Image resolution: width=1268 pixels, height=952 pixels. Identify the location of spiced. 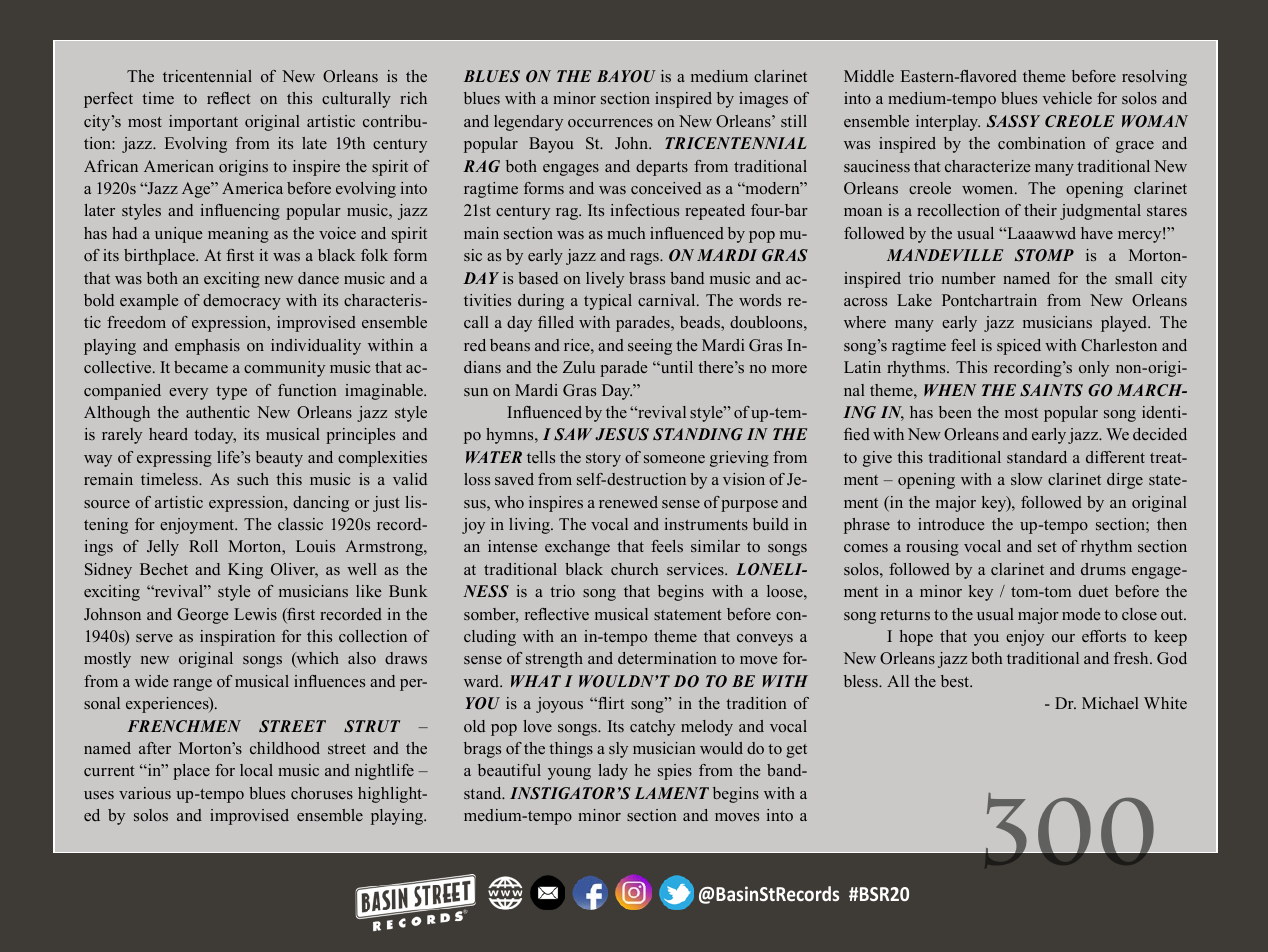
(1019, 347).
